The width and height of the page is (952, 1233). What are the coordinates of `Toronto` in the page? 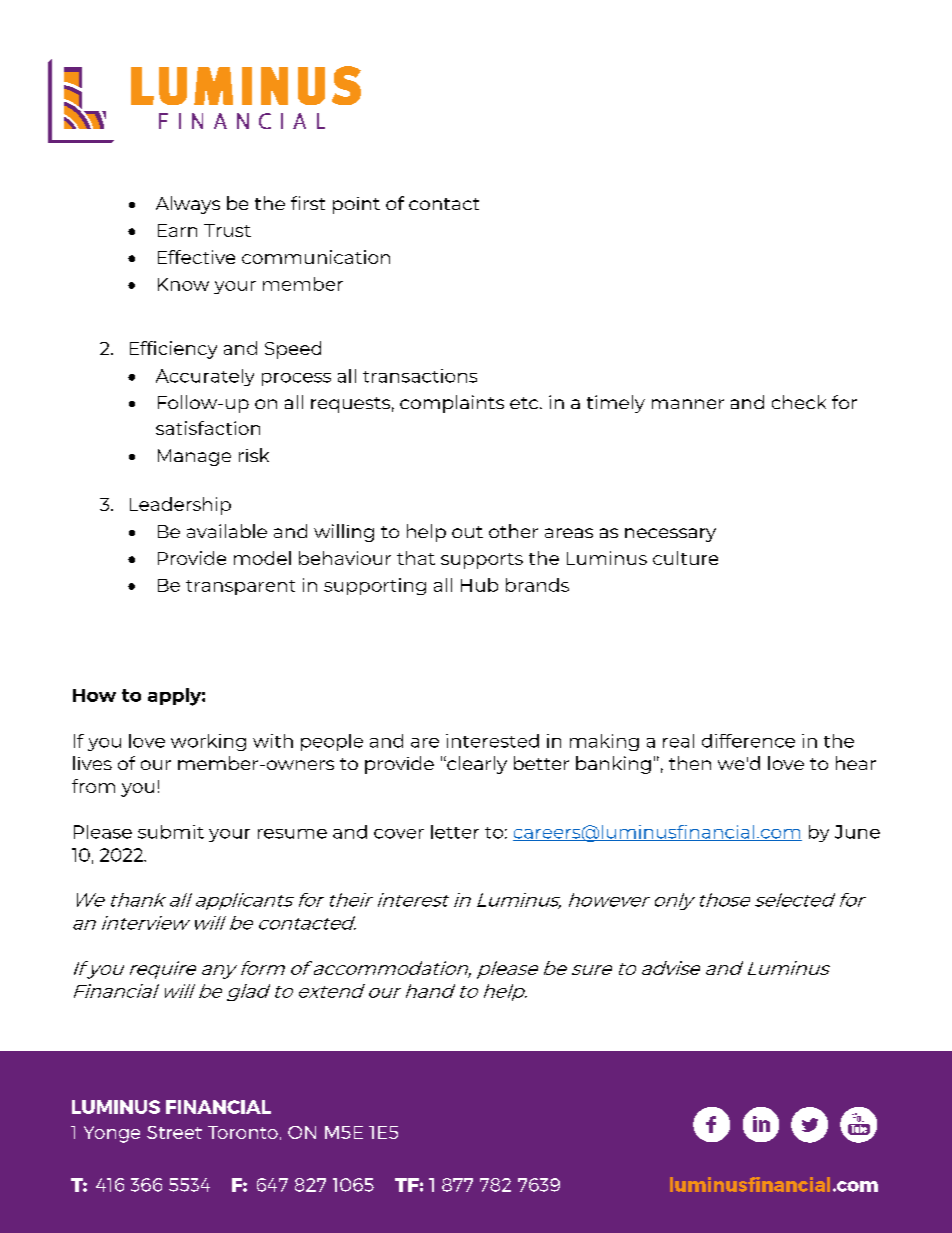 It's located at (243, 1132).
